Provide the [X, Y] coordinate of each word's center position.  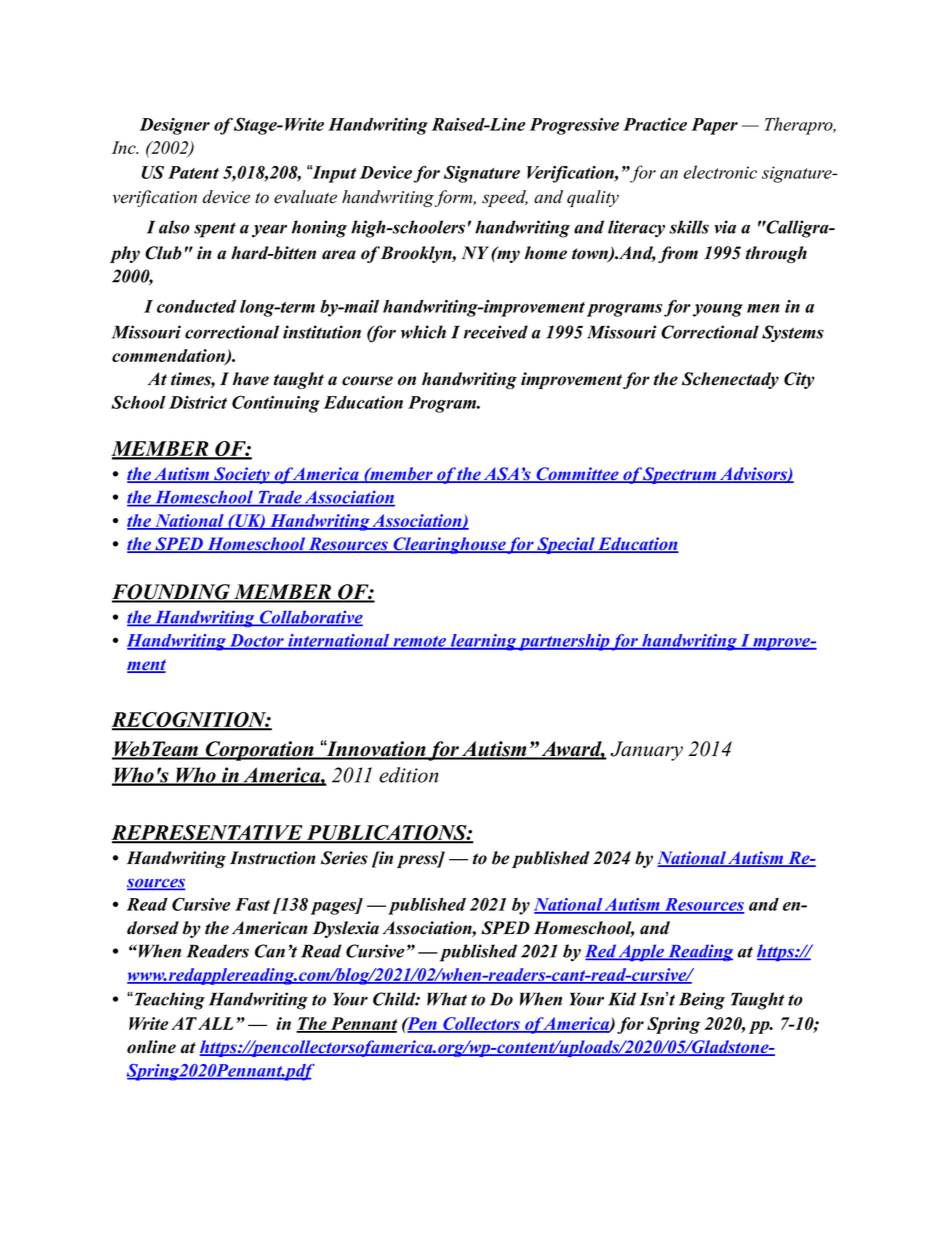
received [496, 332]
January [646, 751]
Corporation [259, 751]
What [447, 999]
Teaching [168, 1001]
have [251, 379]
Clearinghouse [449, 545]
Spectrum [680, 475]
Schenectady [730, 380]
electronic [720, 172]
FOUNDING [172, 593]
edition [409, 775]
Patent [193, 172]
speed [505, 198]
